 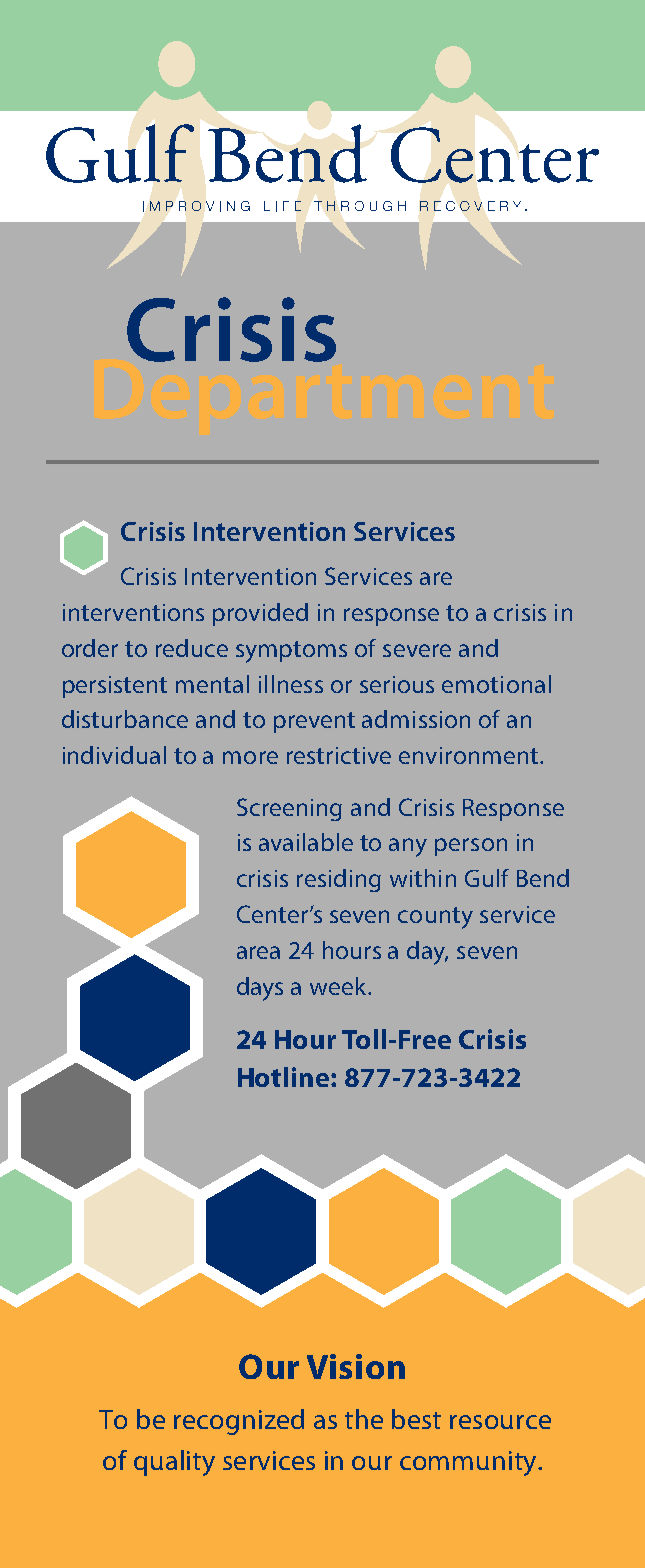 I want to click on the, so click(x=364, y=1419).
